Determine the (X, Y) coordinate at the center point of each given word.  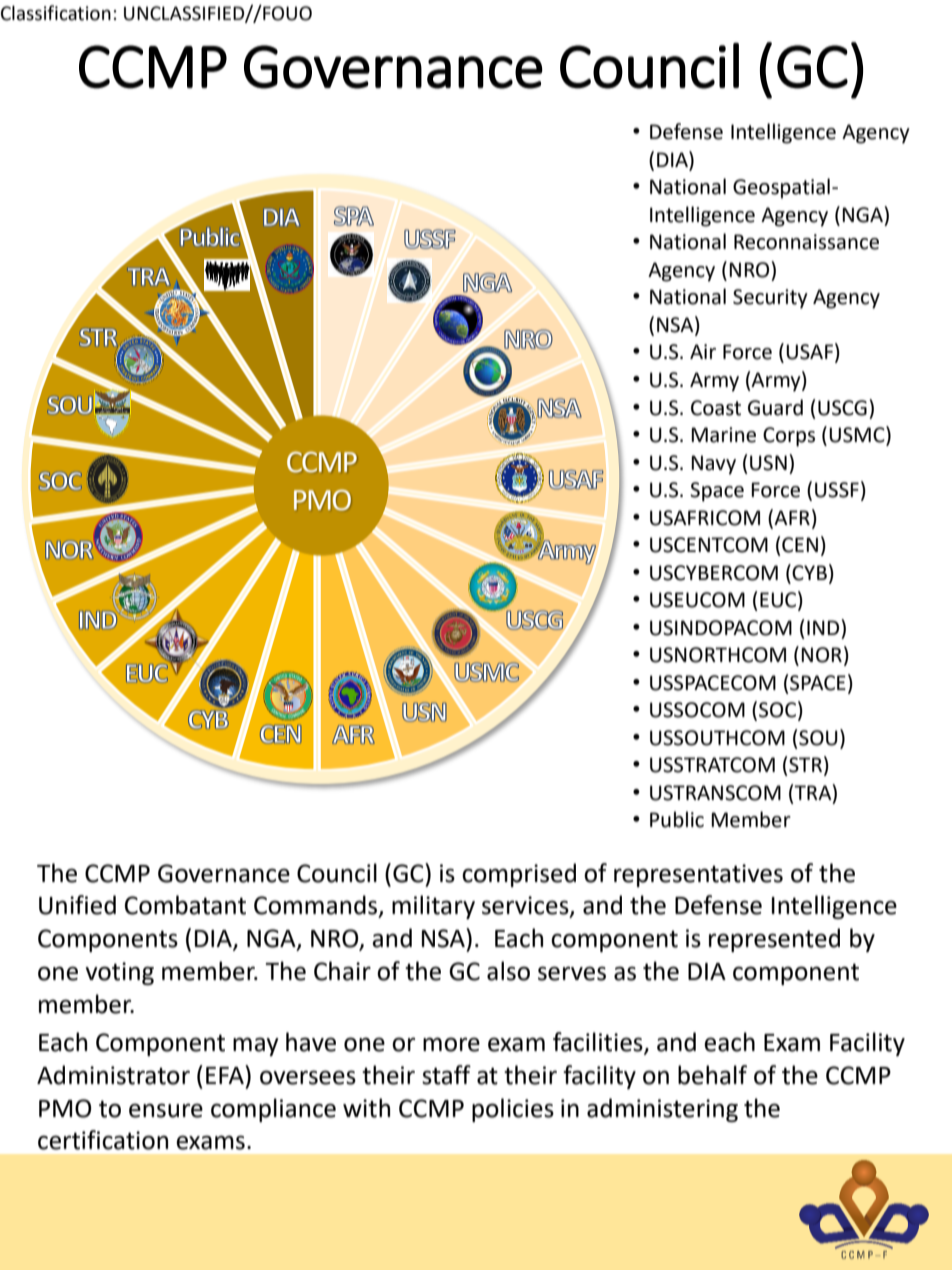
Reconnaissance (806, 242)
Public (677, 819)
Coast (716, 408)
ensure (166, 1110)
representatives (698, 875)
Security (770, 299)
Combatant (185, 905)
